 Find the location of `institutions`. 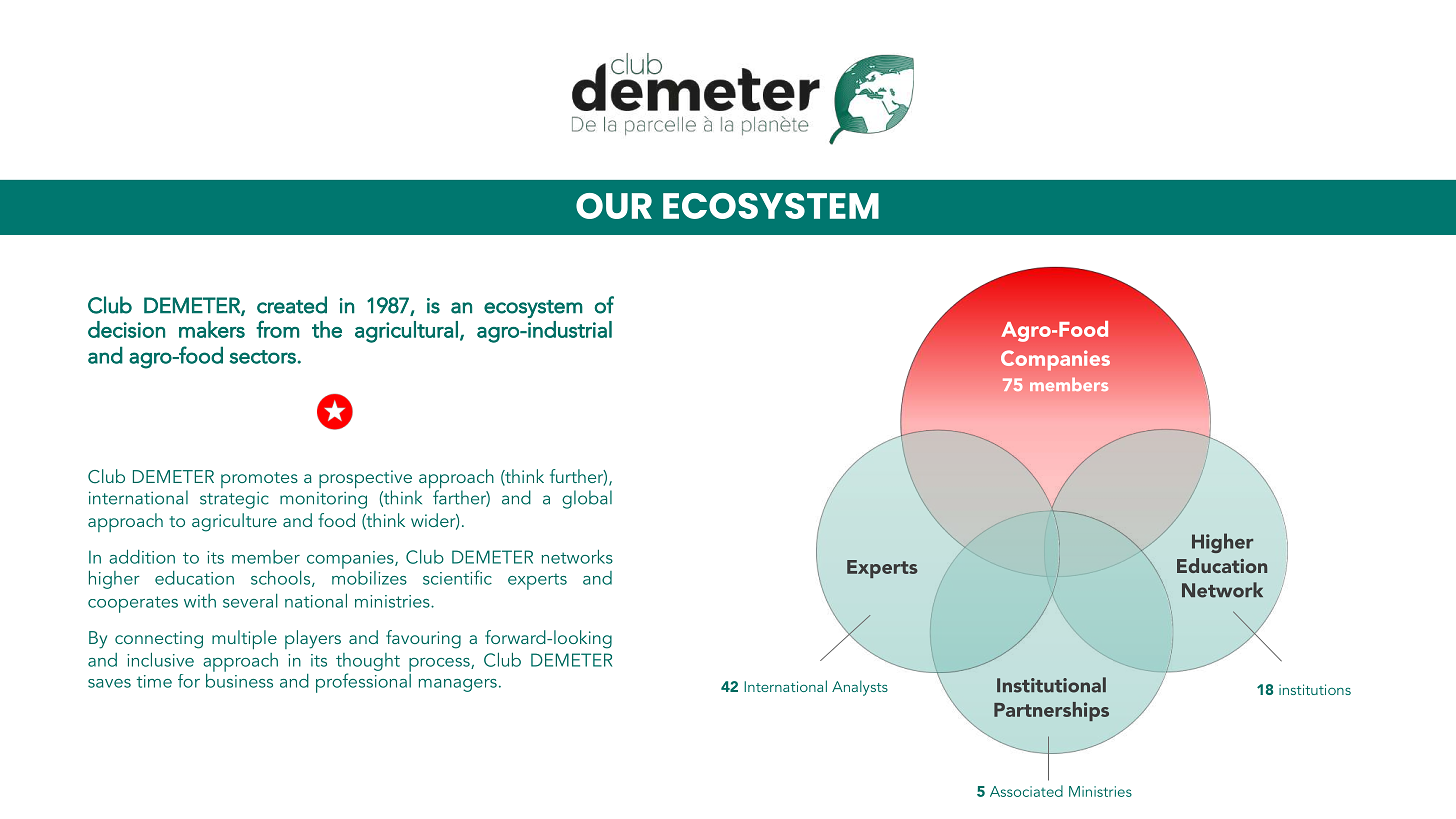

institutions is located at coordinates (1315, 689).
